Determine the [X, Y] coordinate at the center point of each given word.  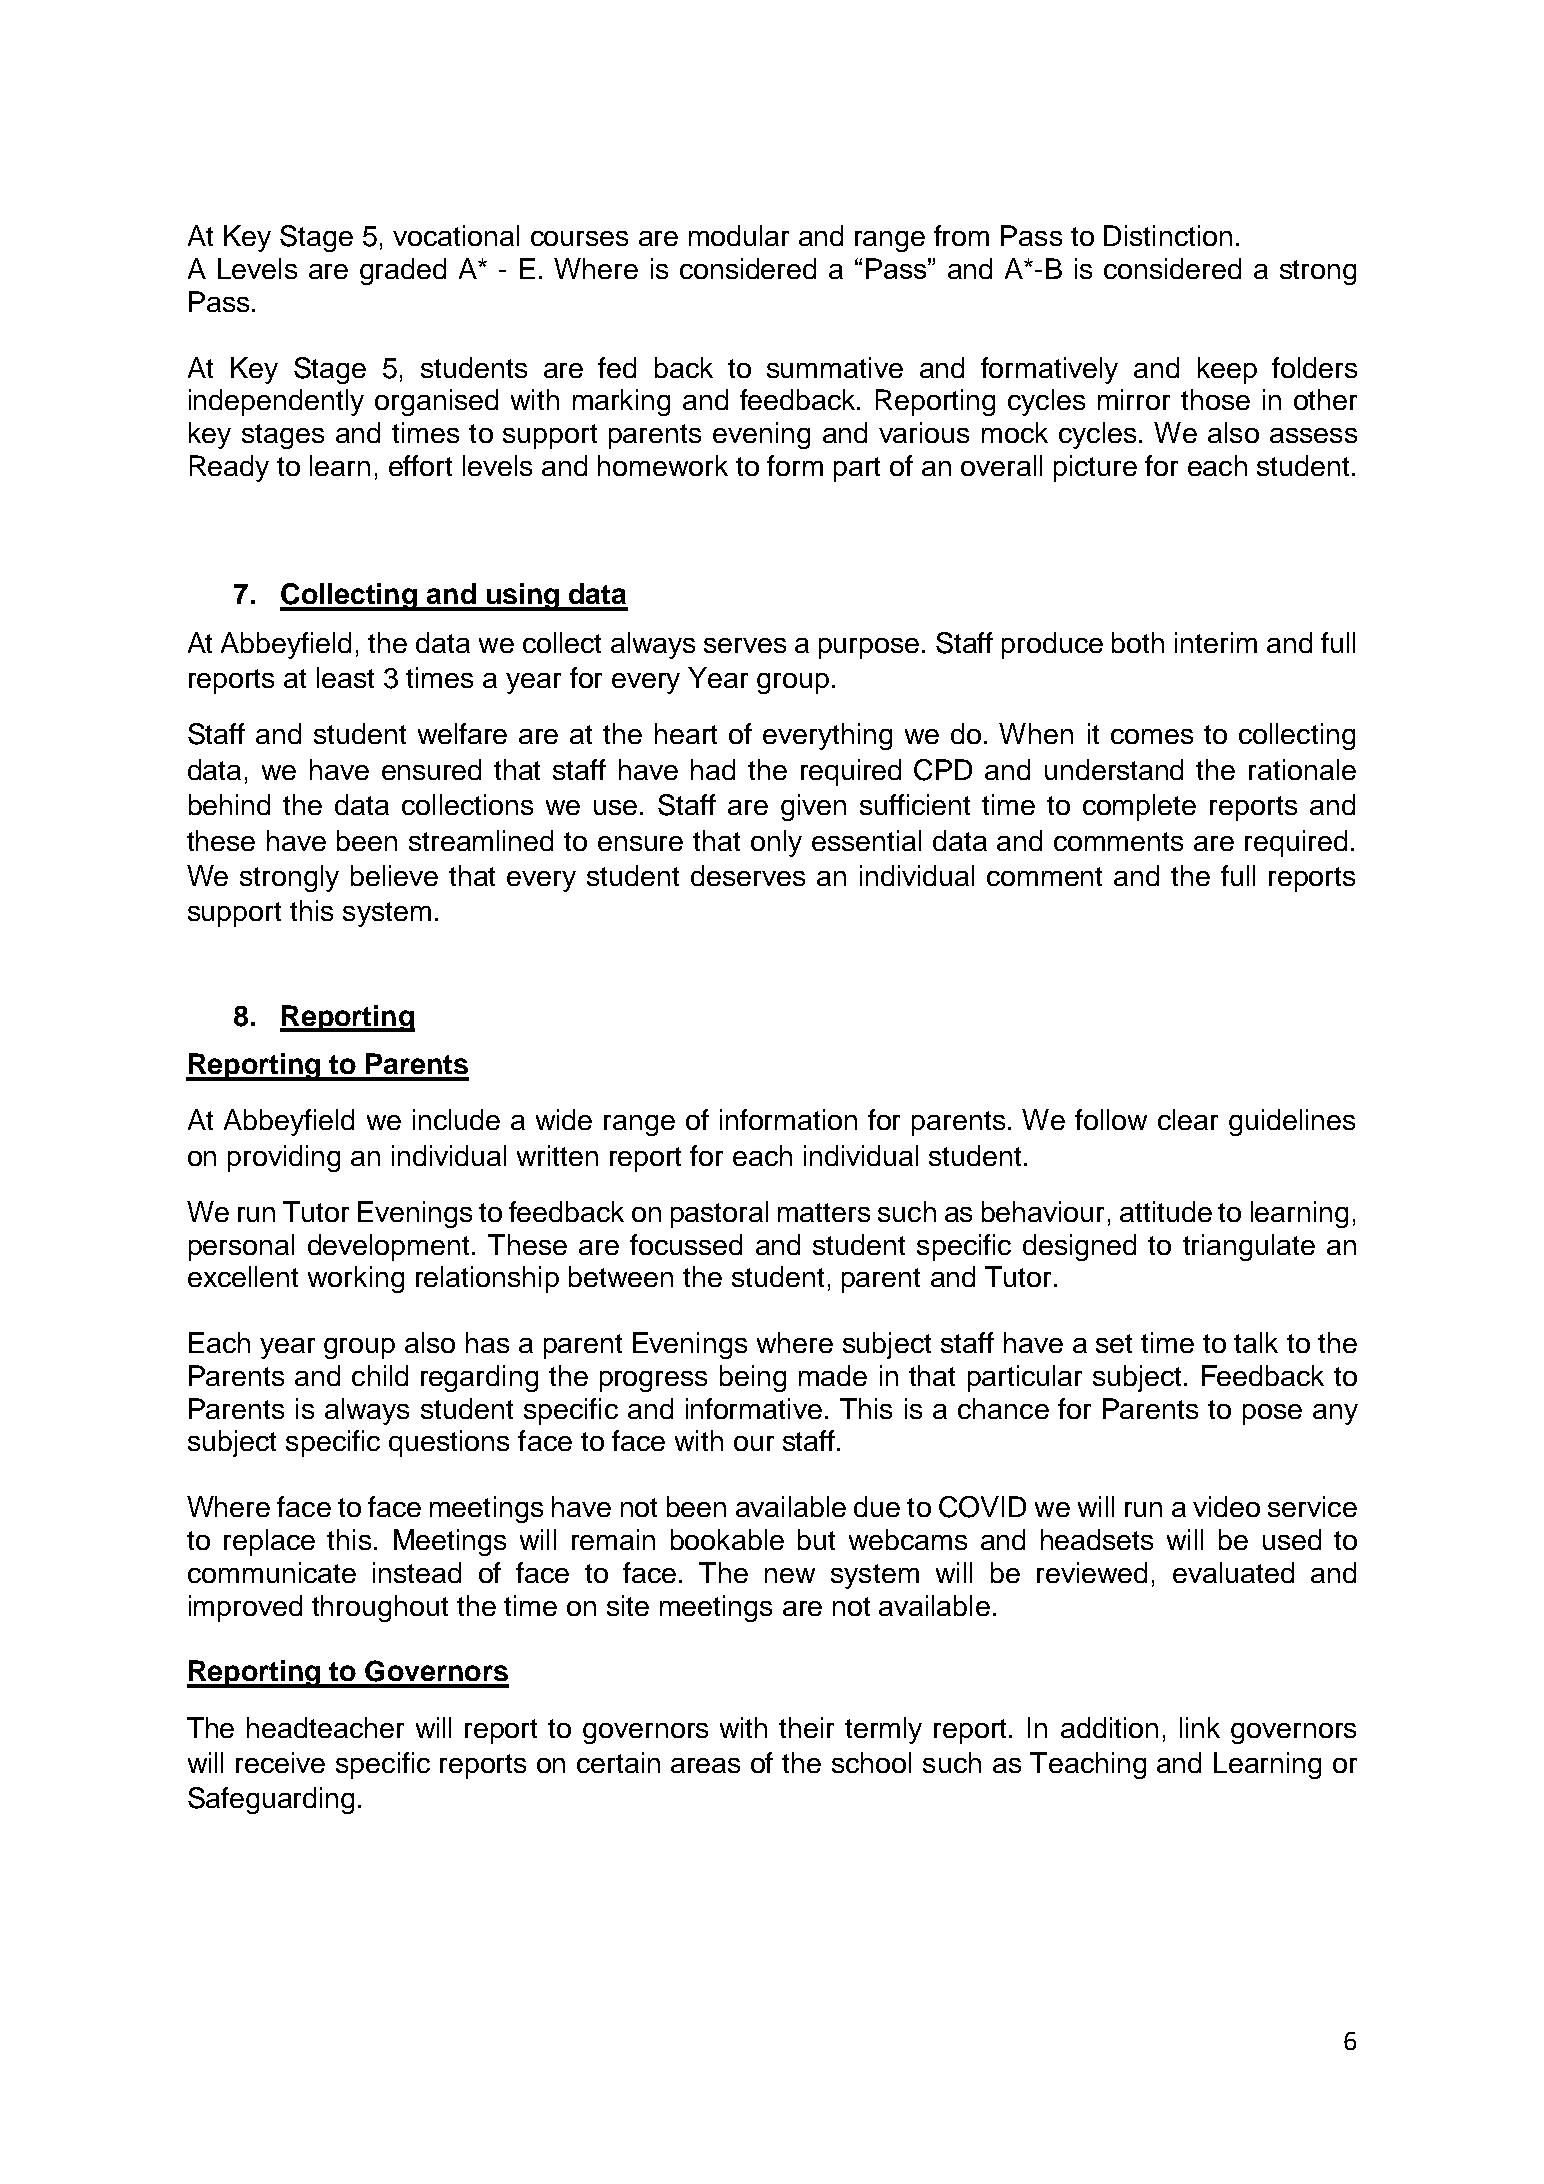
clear [1188, 1119]
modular [739, 235]
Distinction [1168, 235]
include [456, 1119]
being [753, 1378]
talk [1256, 1342]
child [380, 1375]
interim [1216, 642]
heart [686, 733]
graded [403, 271]
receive [280, 1762]
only [776, 843]
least [345, 677]
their [806, 1727]
